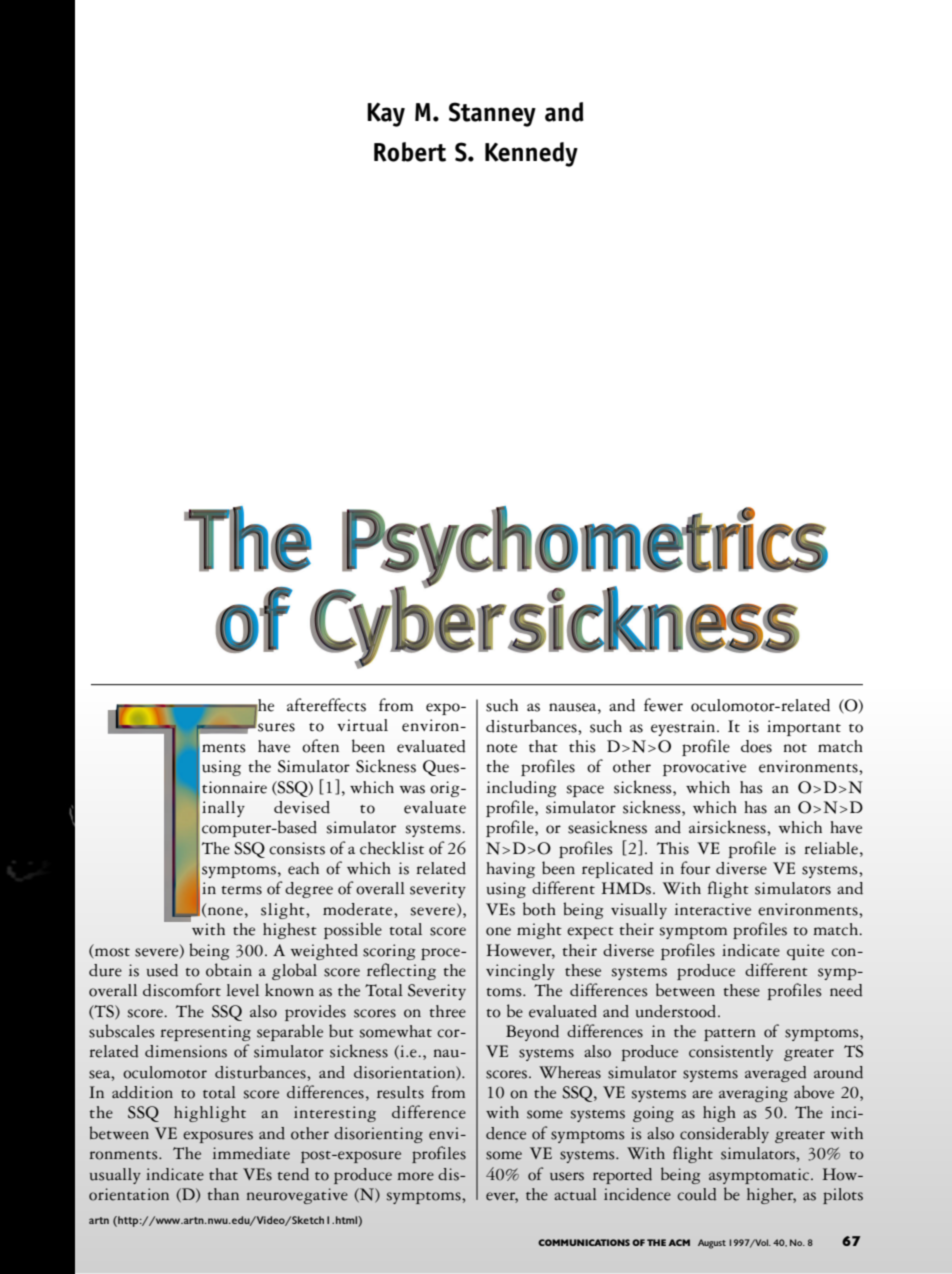 The image size is (952, 1274). Describe the element at coordinates (223, 1194) in the screenshot. I see `than` at that location.
